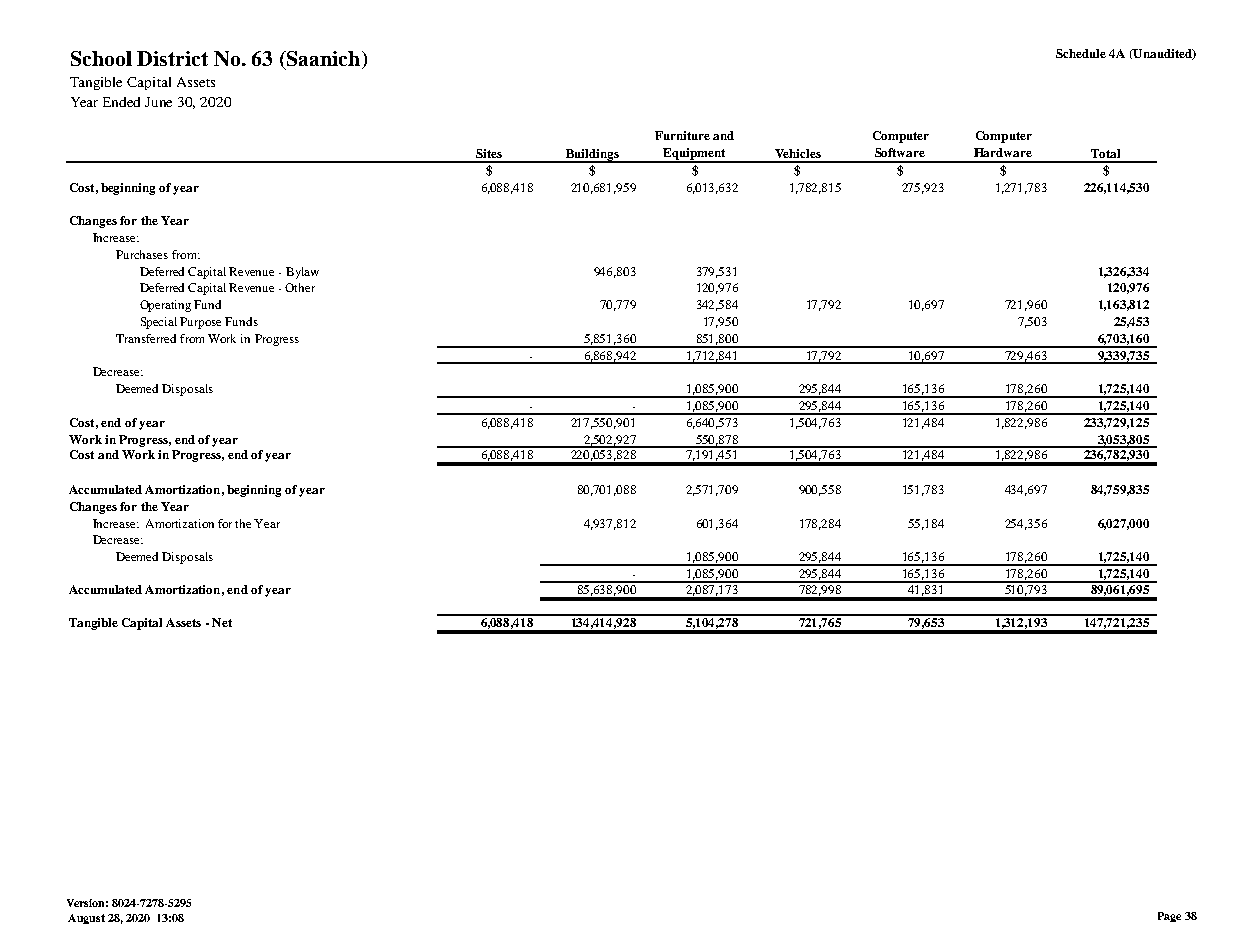 This document has width=1233, height=952. I want to click on August, so click(86, 919).
